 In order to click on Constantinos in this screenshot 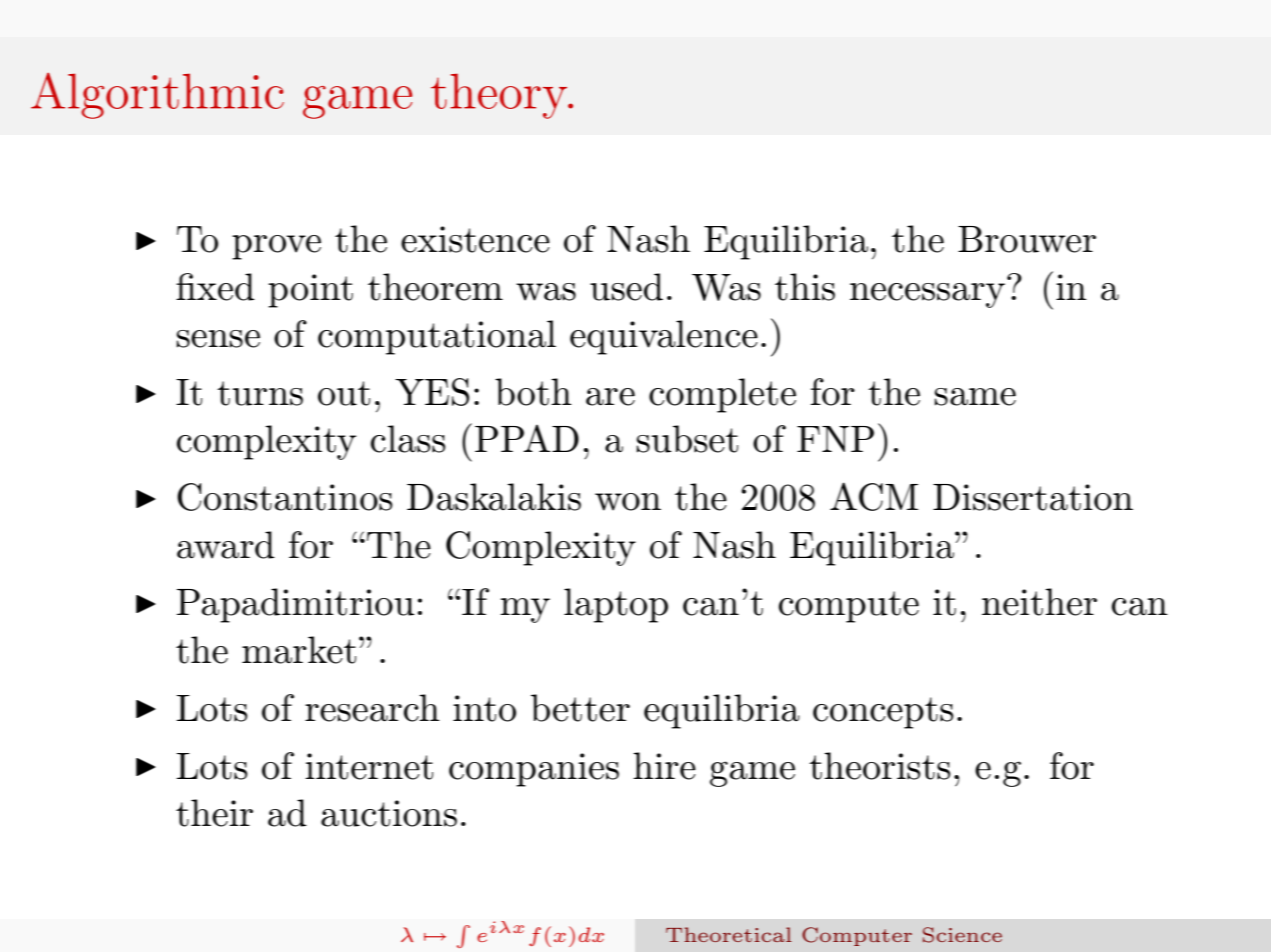, I will do `click(284, 497)`.
